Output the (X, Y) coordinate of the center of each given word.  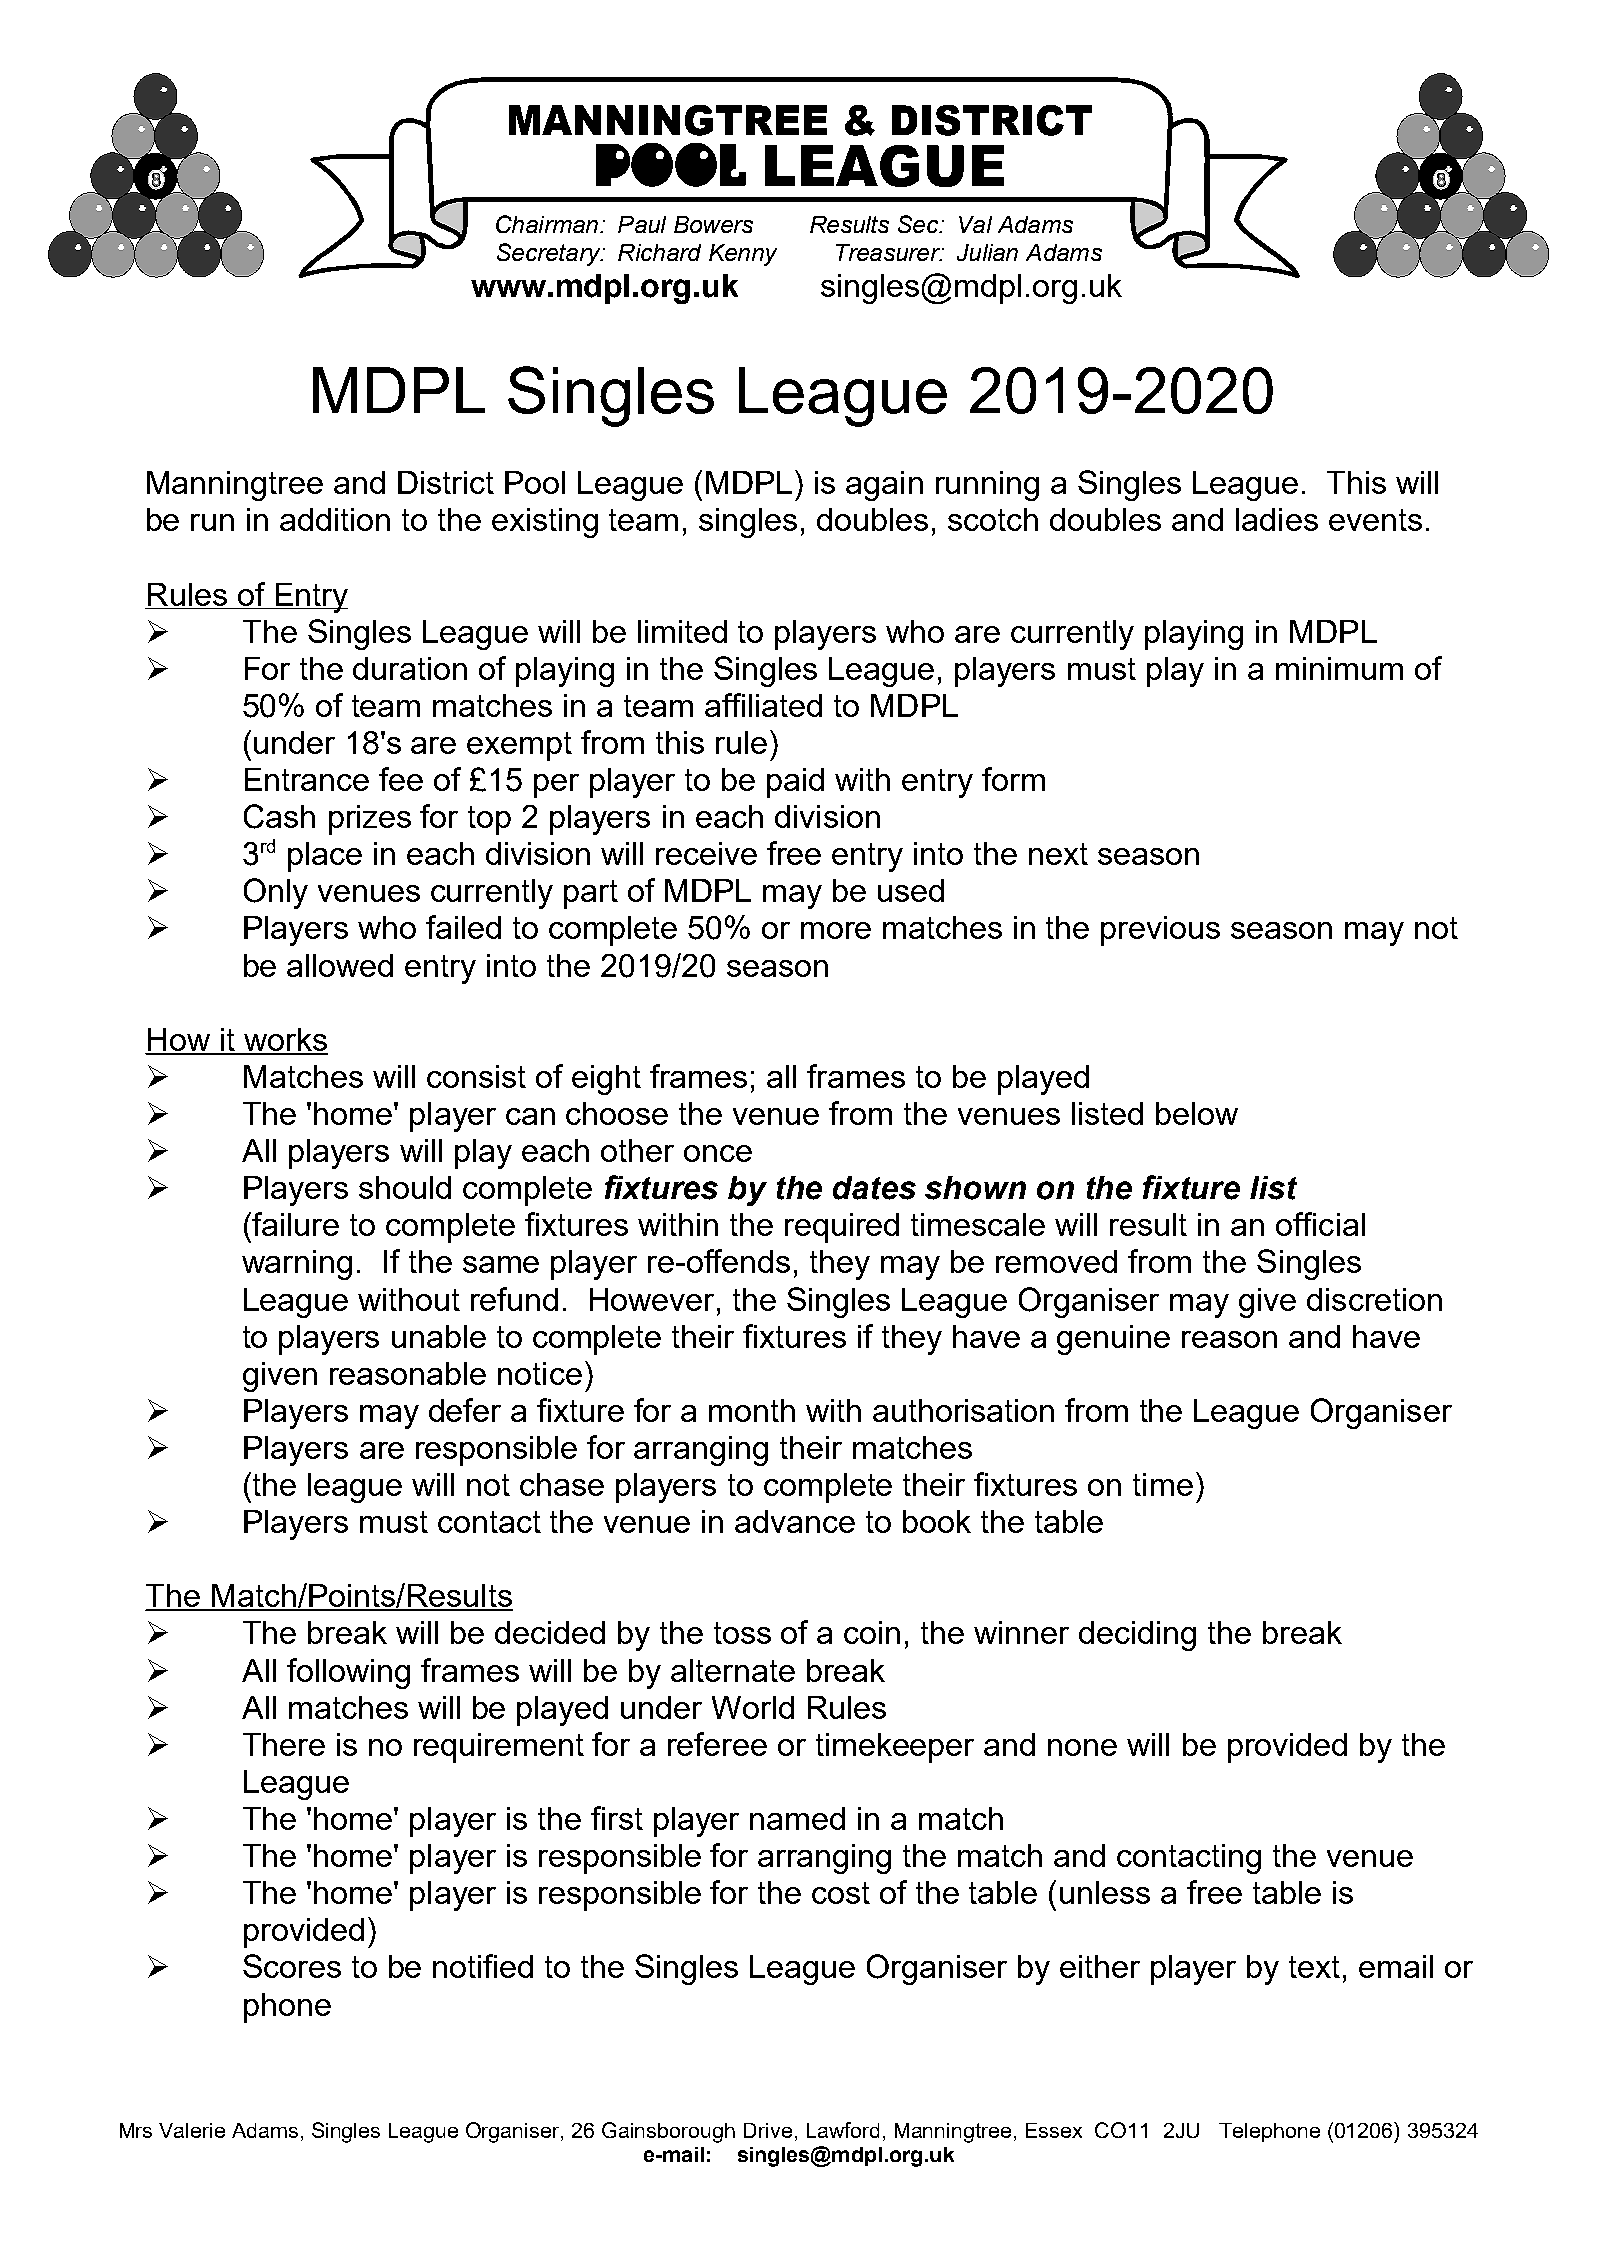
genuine (1113, 1340)
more (836, 930)
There (284, 1744)
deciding (1137, 1636)
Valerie (192, 2130)
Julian (987, 252)
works (285, 1041)
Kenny (743, 255)
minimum (1339, 668)
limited (682, 631)
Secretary (550, 254)
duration (410, 668)
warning (297, 1265)
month (752, 1410)
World (753, 1707)
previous (1160, 931)
